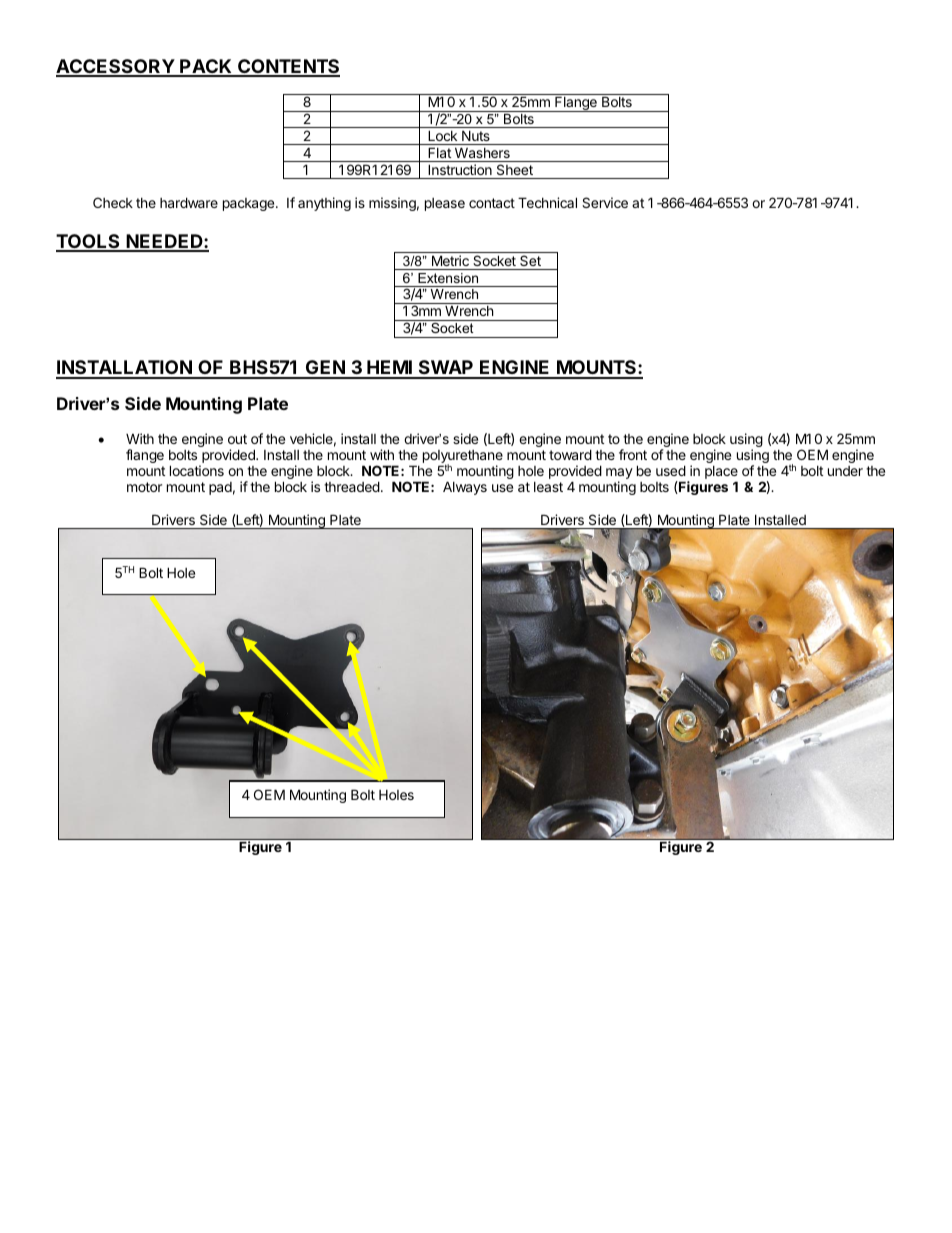 The image size is (952, 1233). What do you see at coordinates (197, 470) in the screenshot?
I see `locations` at bounding box center [197, 470].
